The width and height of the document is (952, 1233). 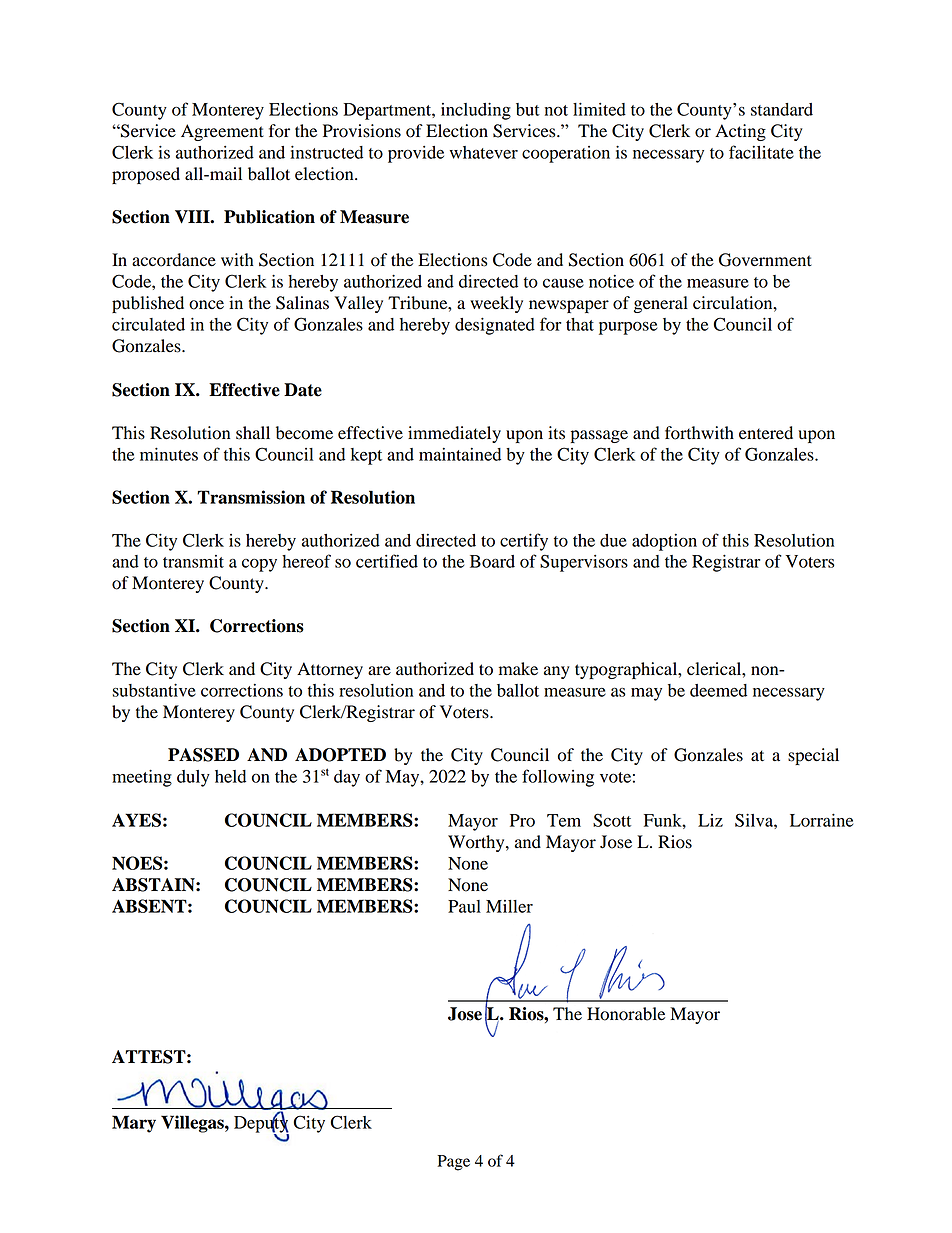 I want to click on entered, so click(x=766, y=433).
